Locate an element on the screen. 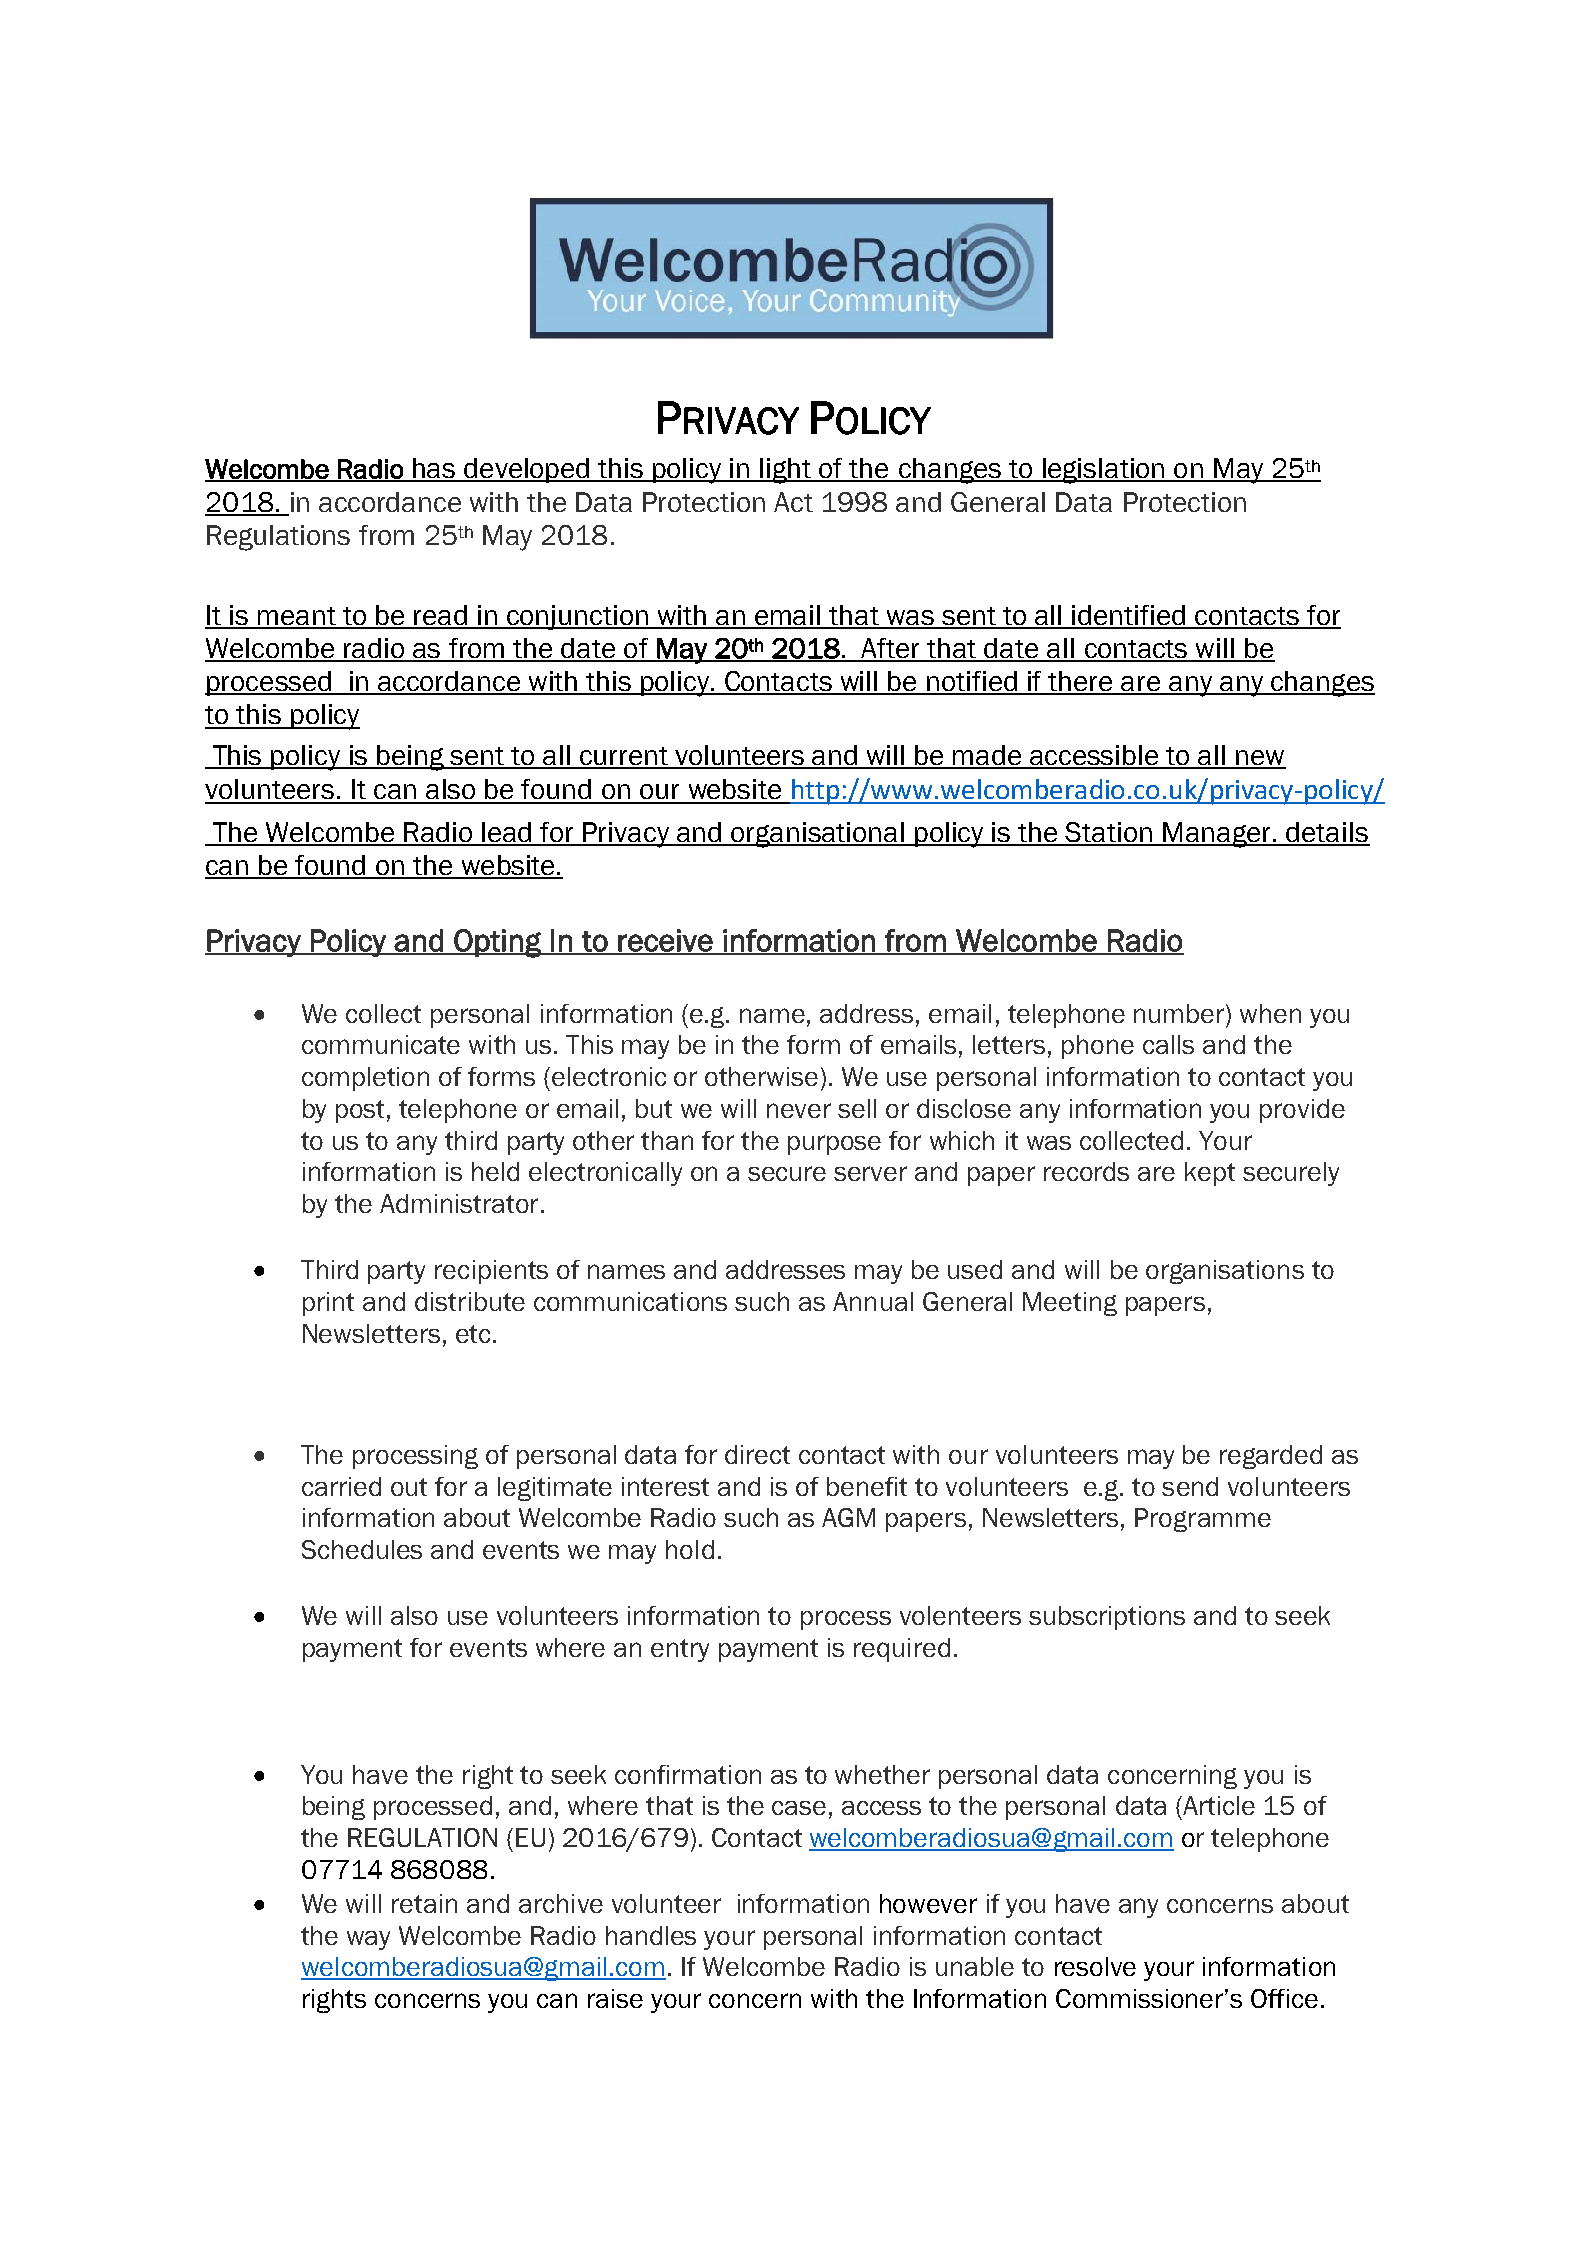  organisational is located at coordinates (818, 835).
